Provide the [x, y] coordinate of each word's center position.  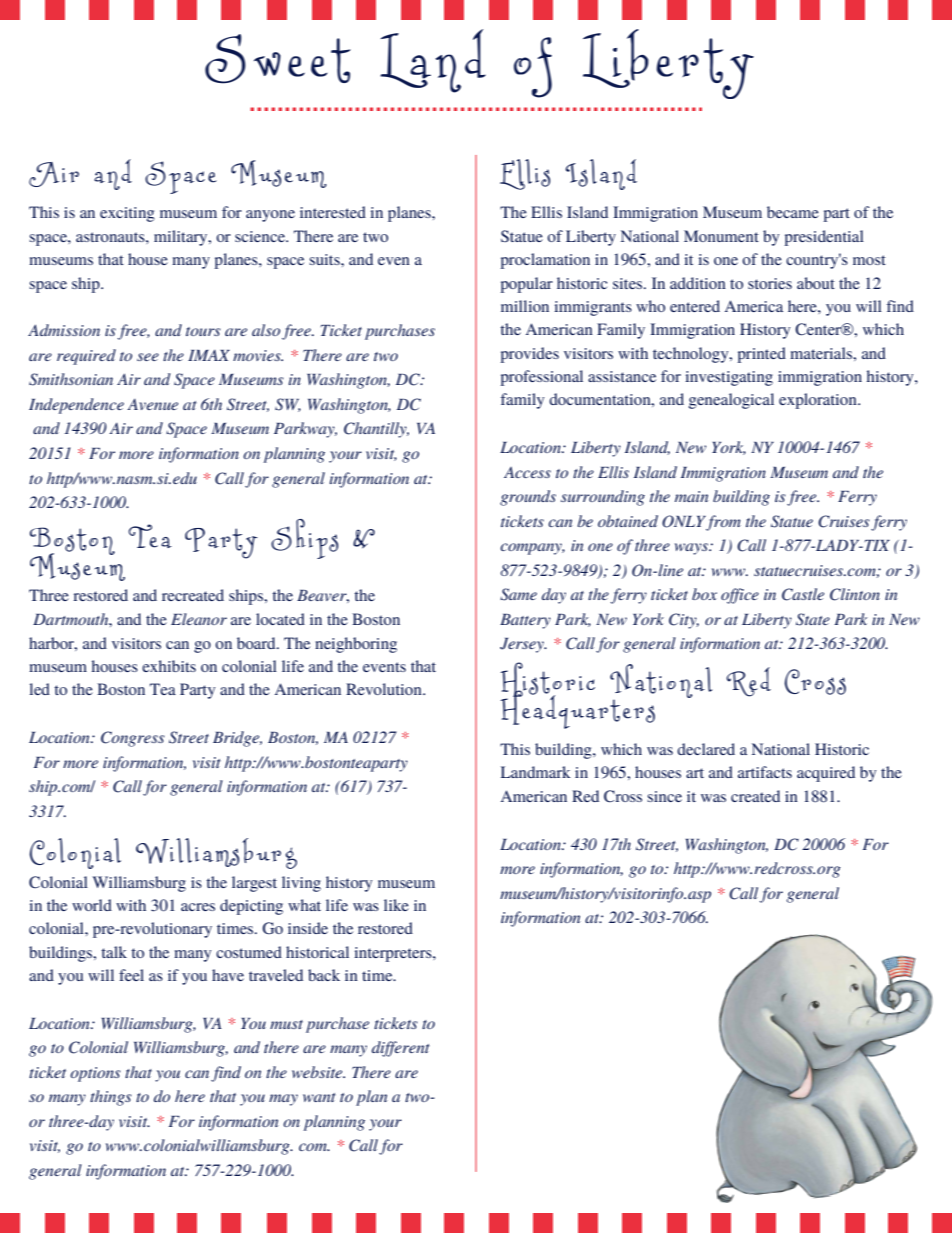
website [318, 1072]
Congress [133, 739]
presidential [824, 238]
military [182, 238]
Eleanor [199, 619]
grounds [528, 498]
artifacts [765, 772]
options [95, 1074]
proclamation [545, 261]
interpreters [394, 954]
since [664, 796]
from [723, 523]
